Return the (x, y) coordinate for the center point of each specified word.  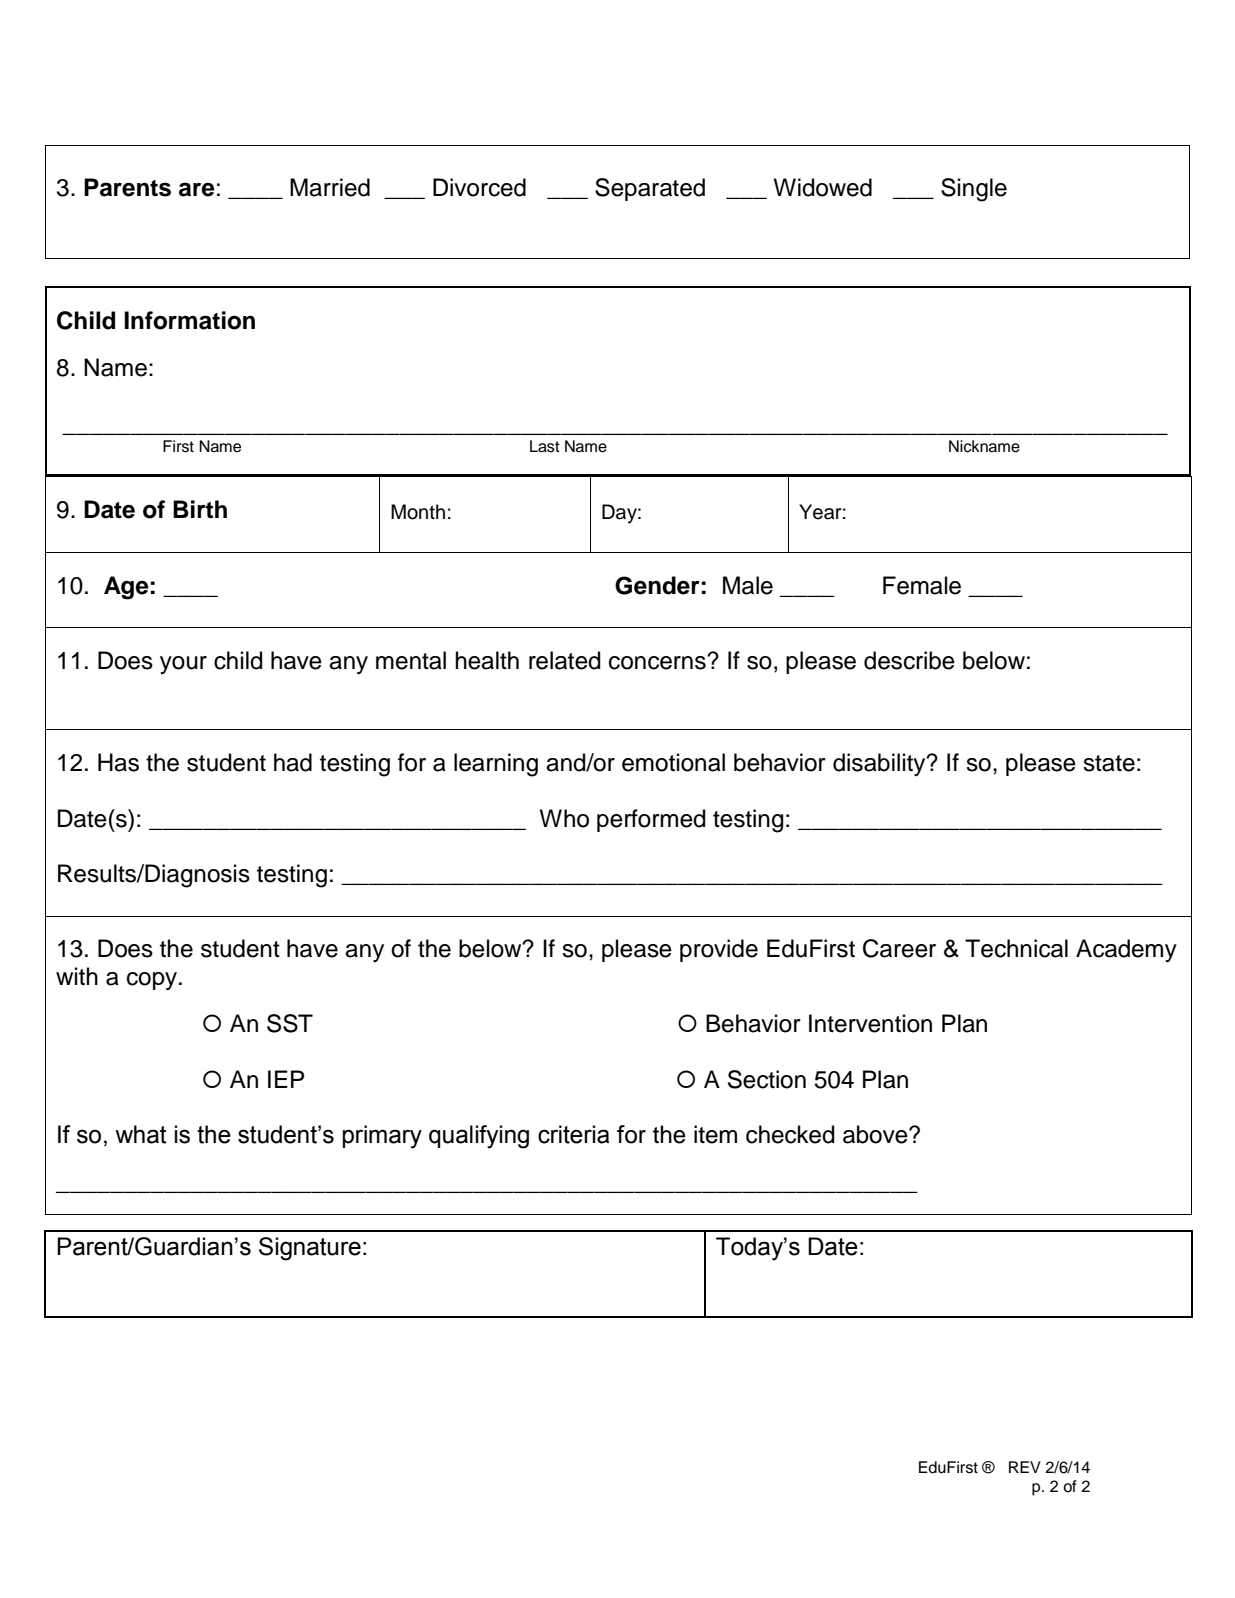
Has (118, 762)
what (141, 1134)
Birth (200, 509)
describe (909, 660)
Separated (650, 189)
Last (545, 446)
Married (330, 187)
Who (564, 818)
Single (974, 190)
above (876, 1134)
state (1109, 763)
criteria (573, 1134)
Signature (310, 1249)
